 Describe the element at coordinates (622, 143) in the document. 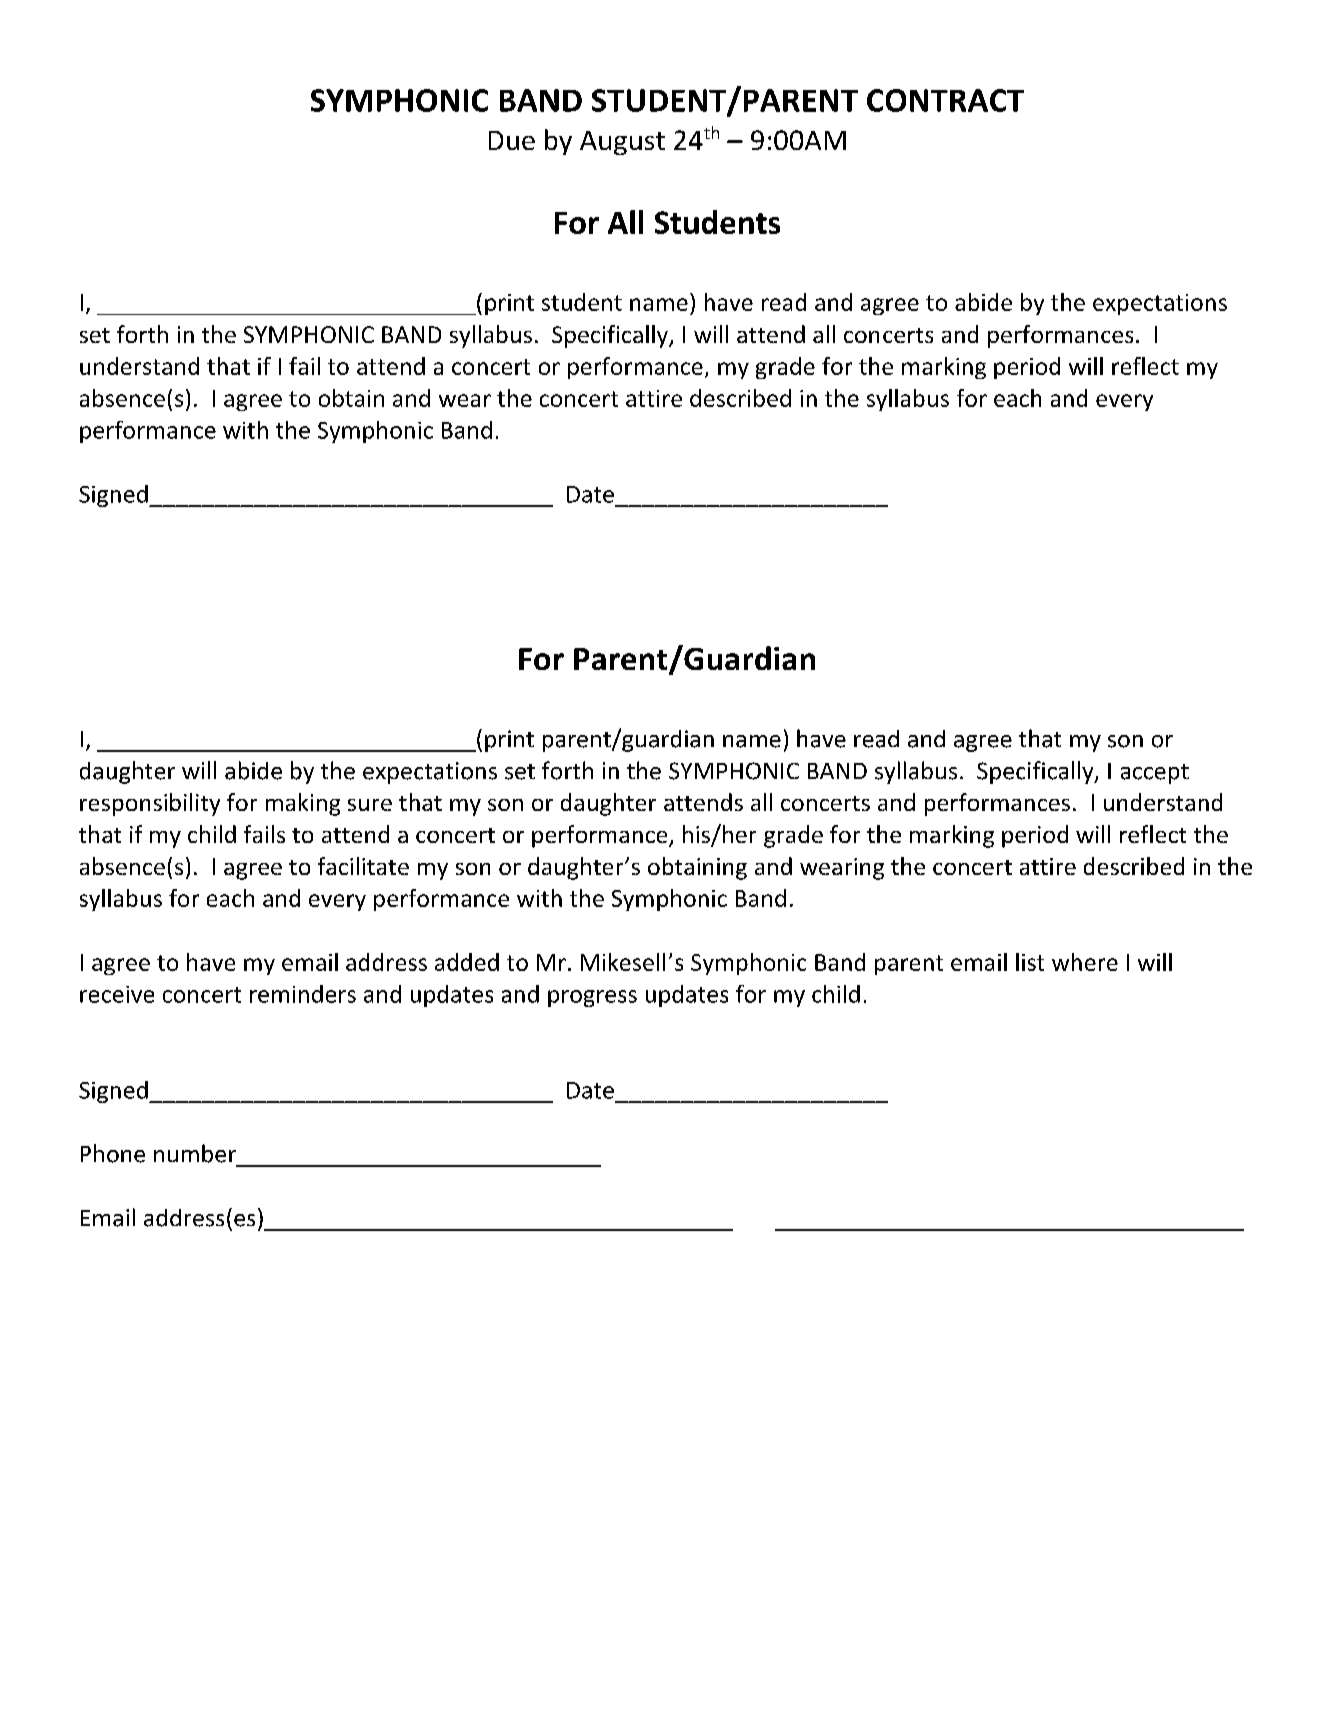

I see `August` at that location.
